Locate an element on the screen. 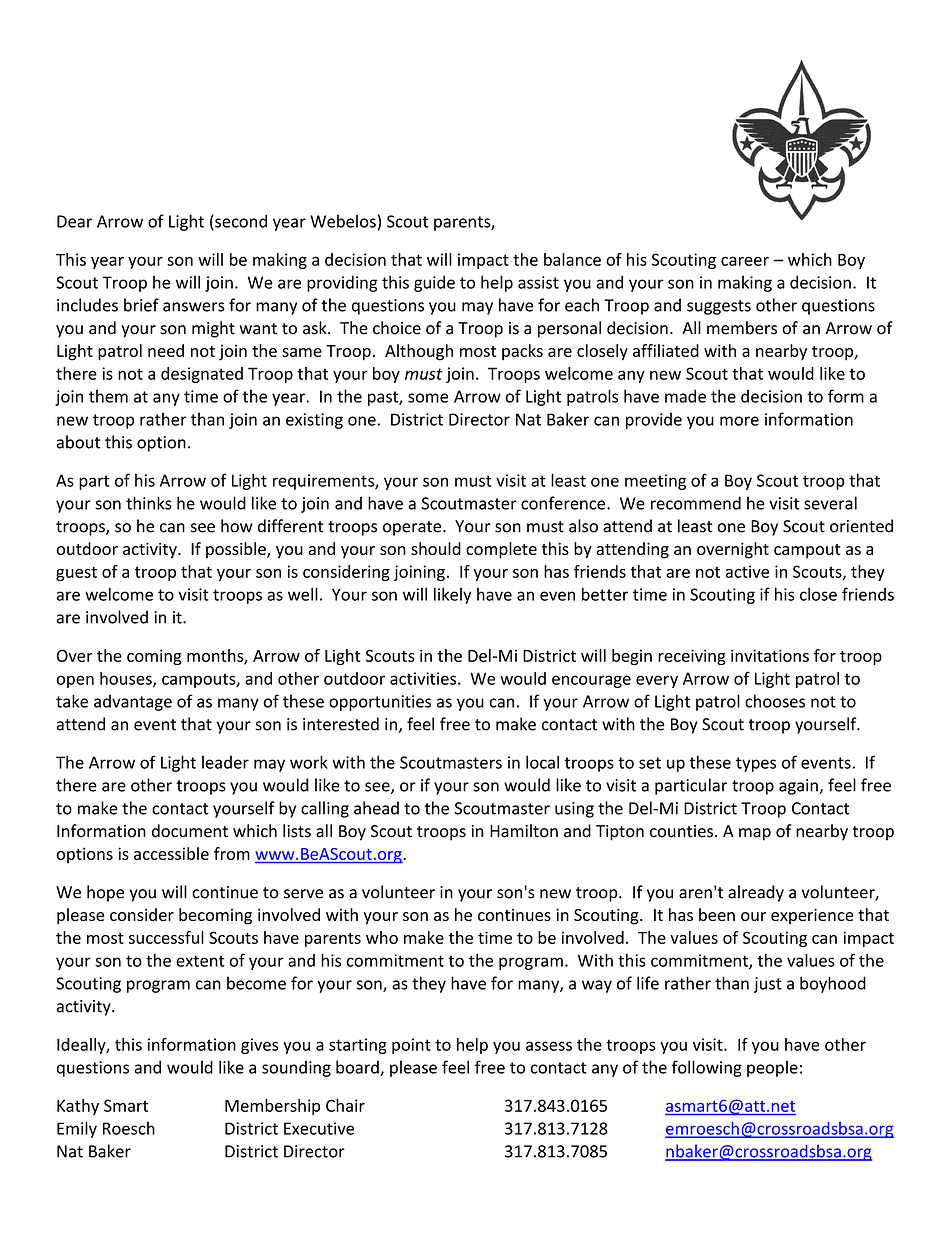 The width and height of the screenshot is (952, 1233). point is located at coordinates (411, 1046).
